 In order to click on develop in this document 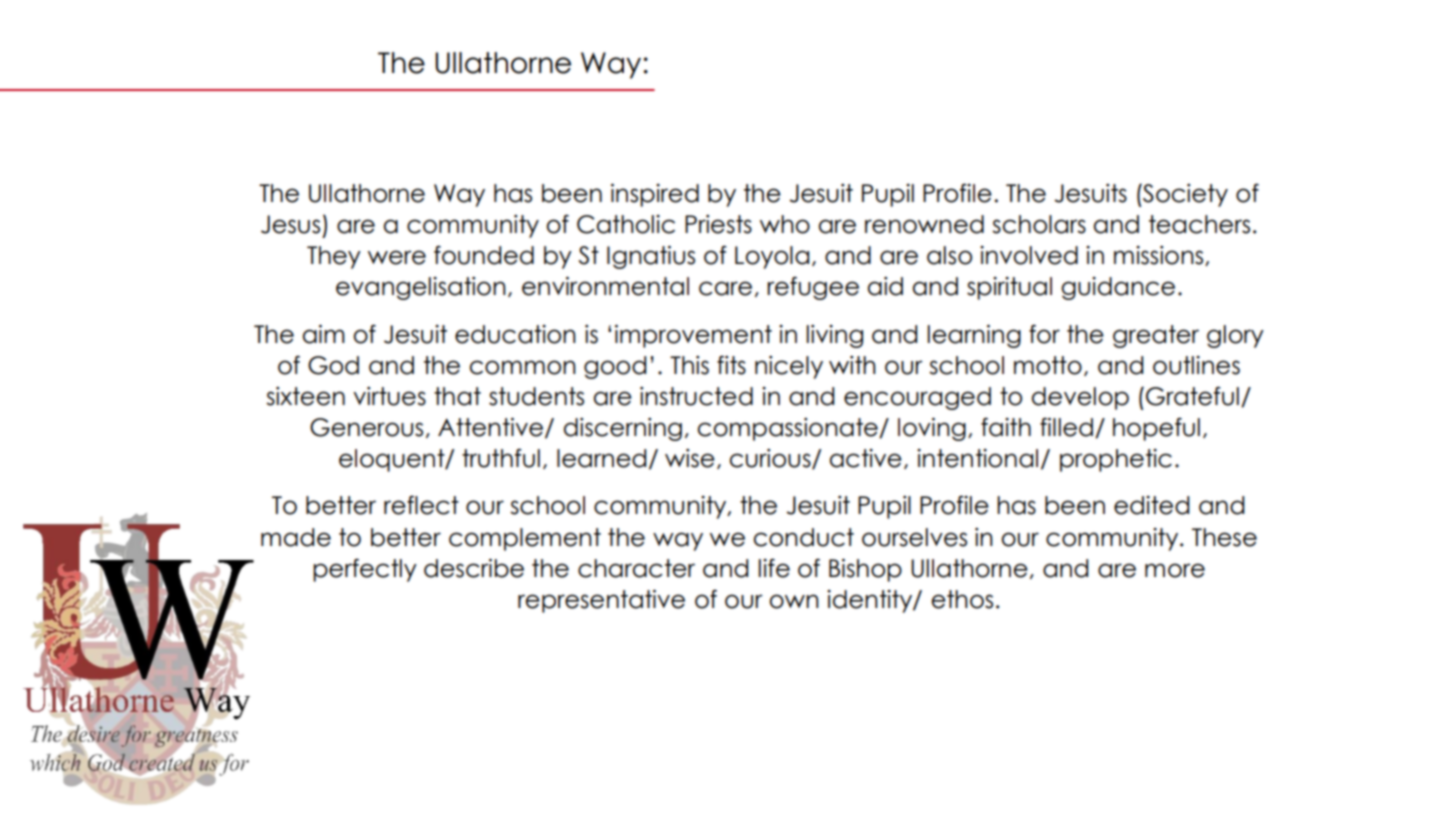, I will do `click(1080, 398)`.
